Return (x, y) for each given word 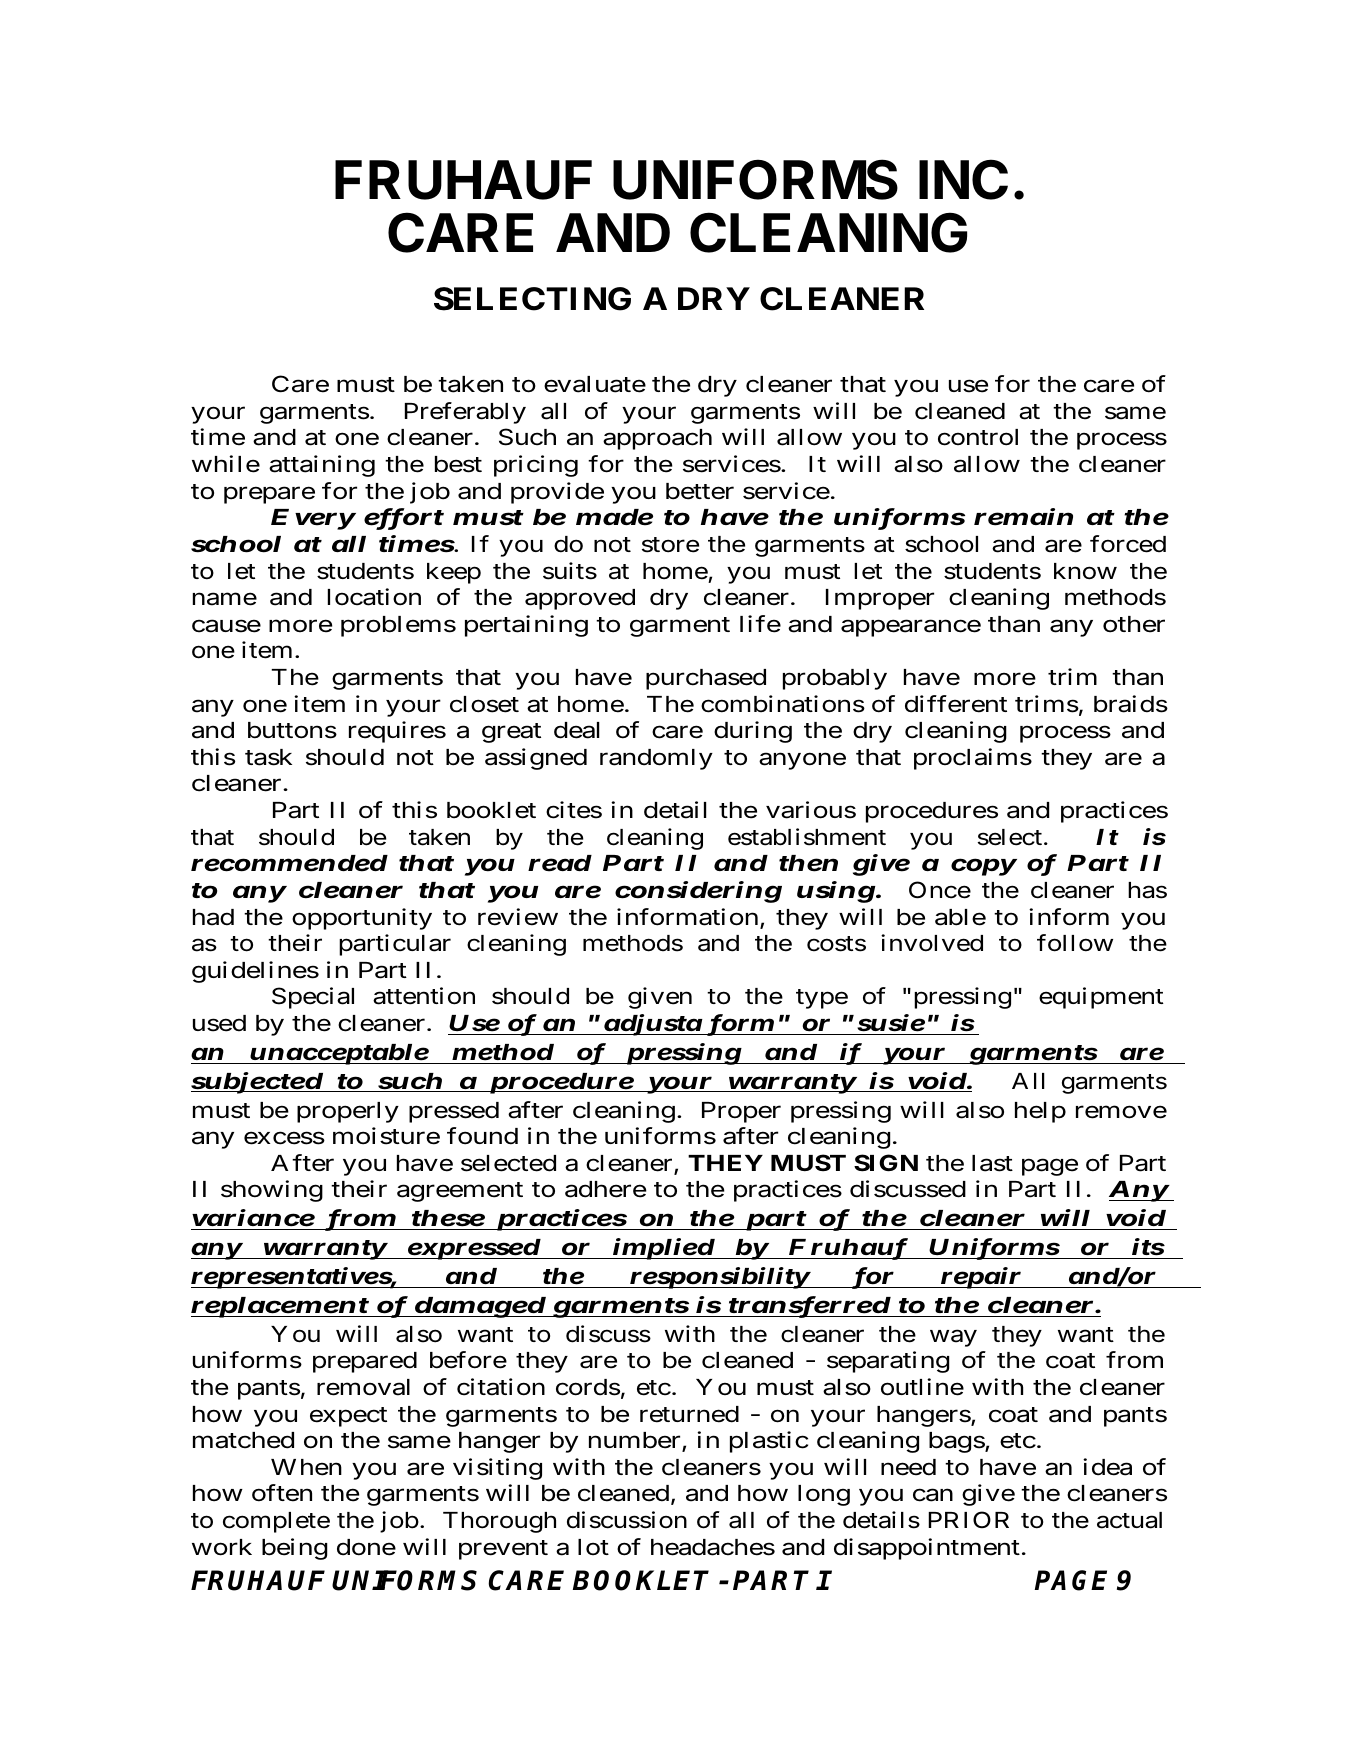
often (282, 1493)
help (1040, 1112)
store (670, 545)
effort (404, 519)
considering (698, 892)
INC (963, 179)
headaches (713, 1547)
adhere (606, 1189)
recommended (289, 863)
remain (1023, 517)
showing (272, 1191)
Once (940, 890)
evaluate (595, 384)
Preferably (465, 413)
